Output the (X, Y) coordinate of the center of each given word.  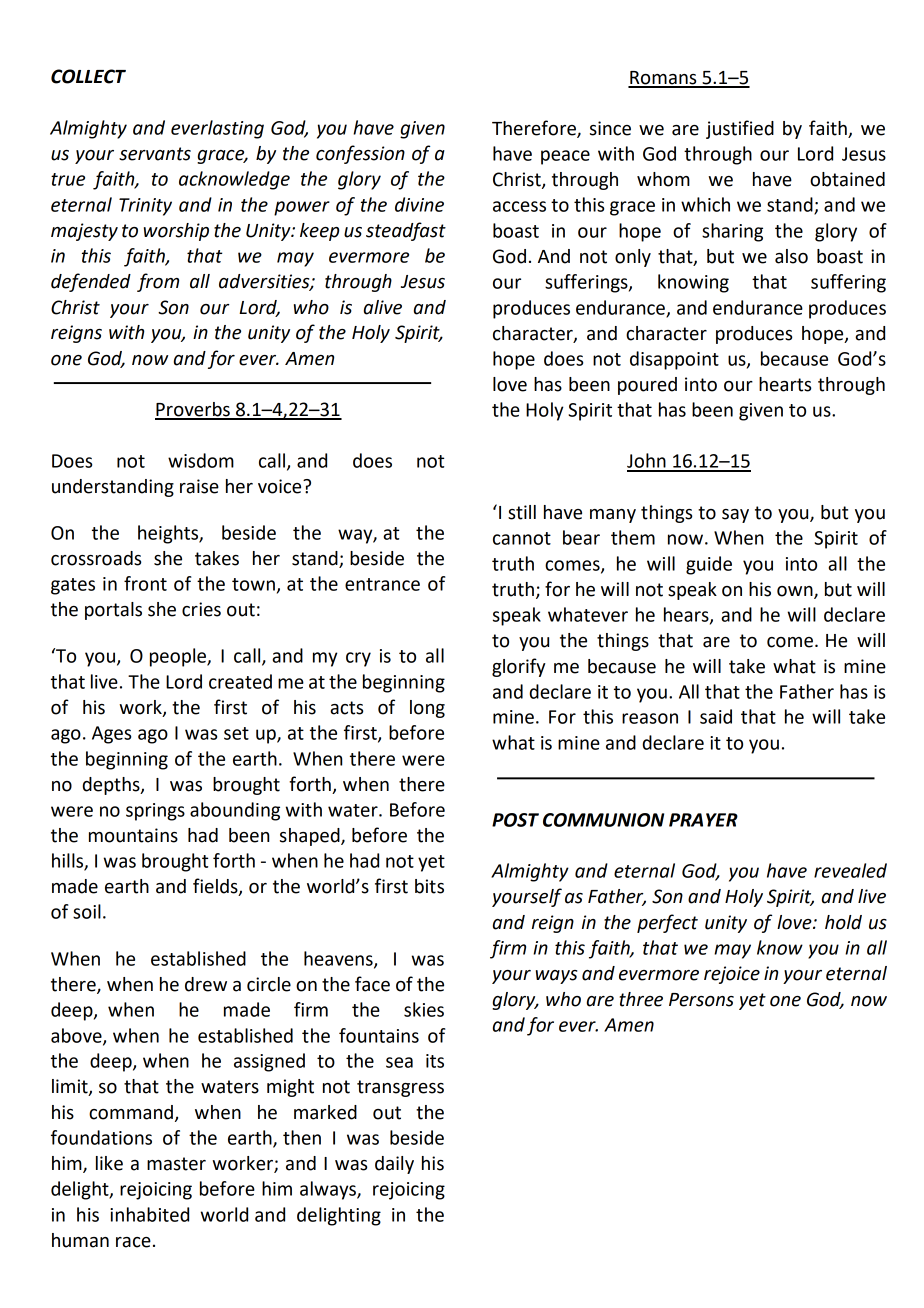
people (179, 657)
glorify (519, 667)
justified (740, 129)
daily (394, 1165)
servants (155, 154)
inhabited (149, 1214)
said (716, 716)
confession (360, 154)
